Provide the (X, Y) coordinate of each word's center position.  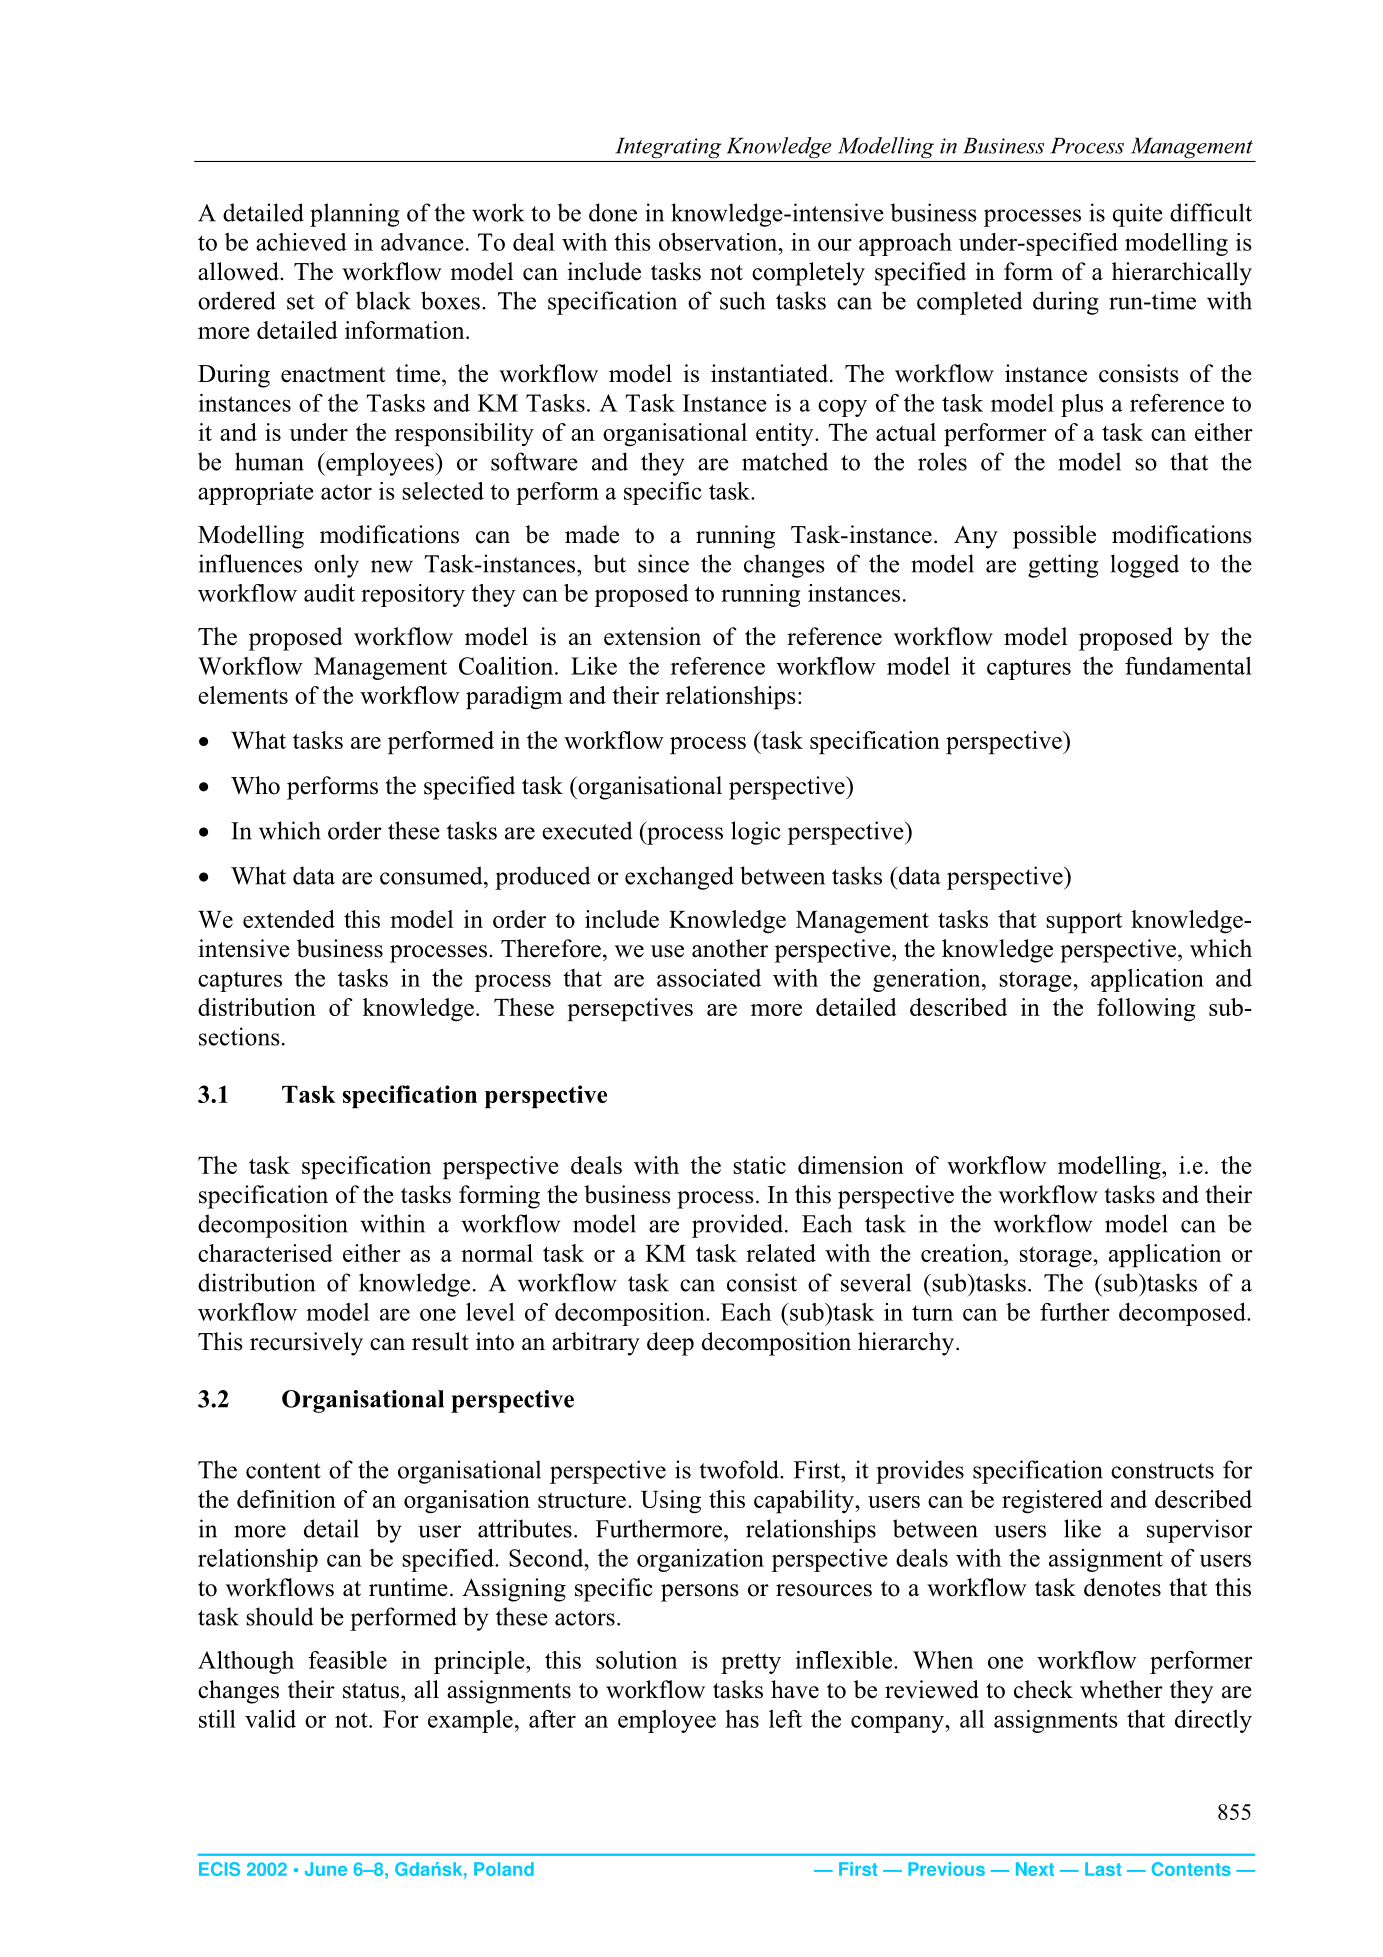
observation (719, 242)
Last (1103, 1869)
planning (354, 215)
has (742, 1719)
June (326, 1869)
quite (1138, 215)
